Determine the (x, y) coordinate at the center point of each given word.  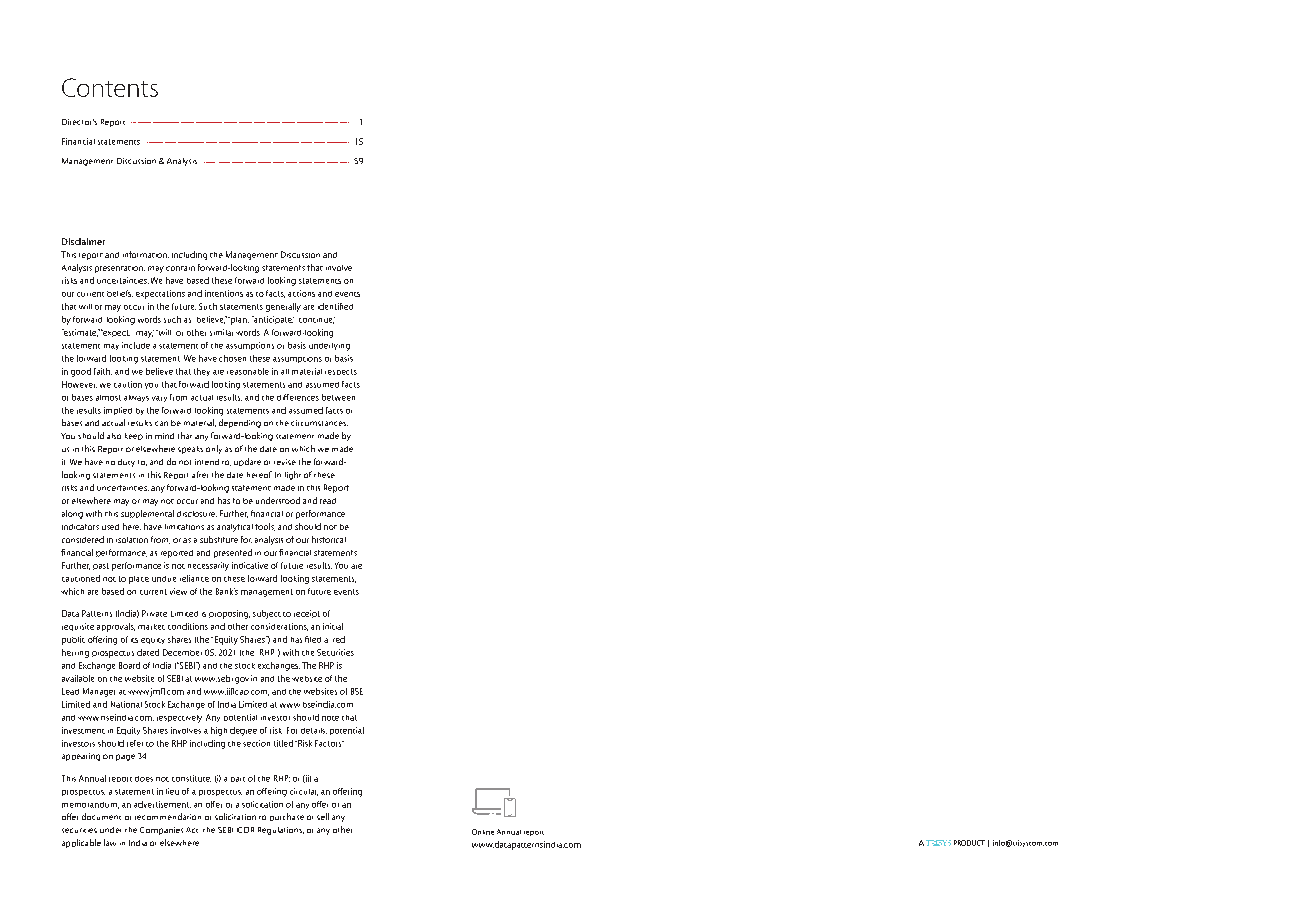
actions (301, 293)
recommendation (168, 816)
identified (335, 306)
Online (483, 832)
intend (207, 462)
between (338, 397)
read (328, 501)
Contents (110, 87)
